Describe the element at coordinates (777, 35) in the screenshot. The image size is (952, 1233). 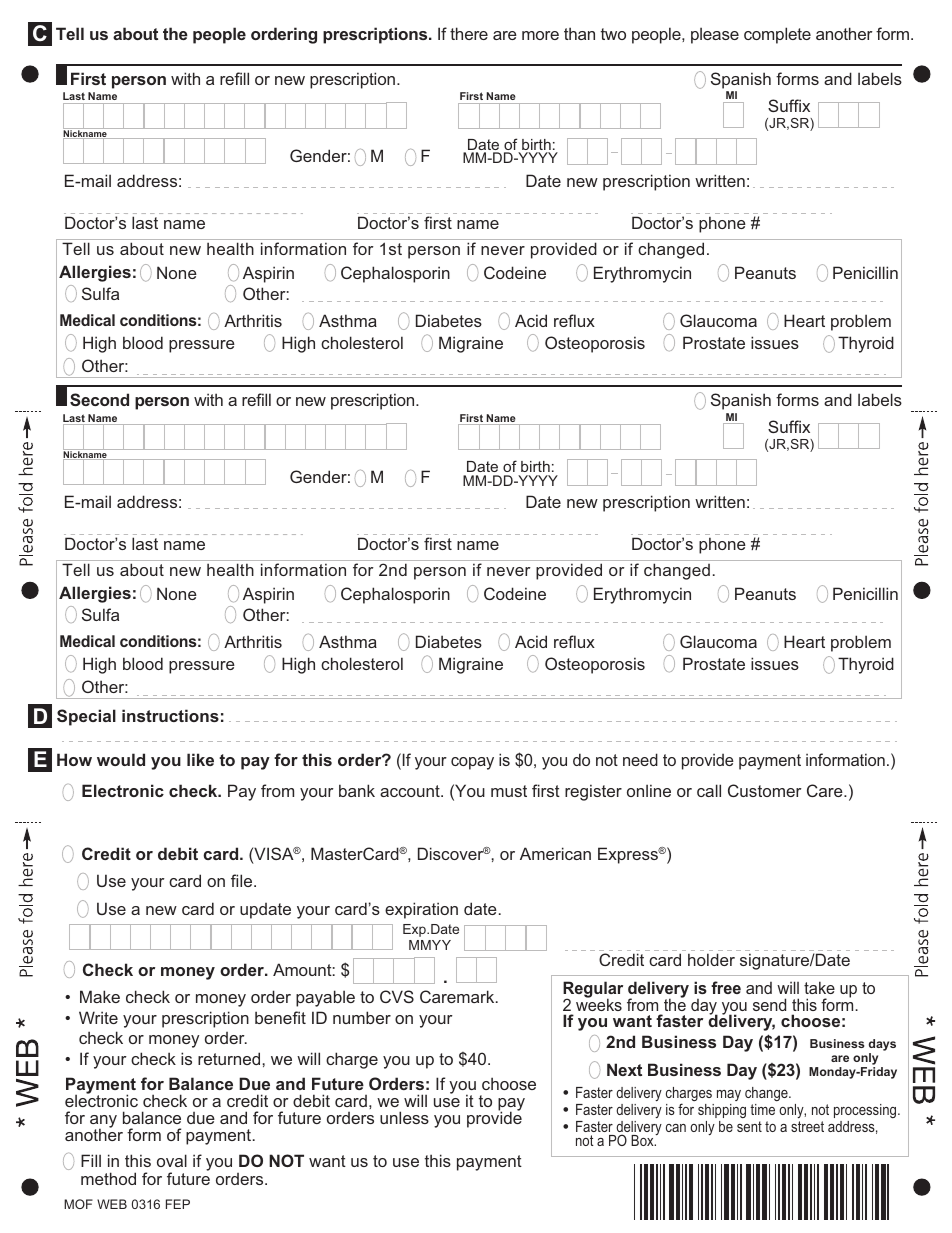
I see `complete` at that location.
